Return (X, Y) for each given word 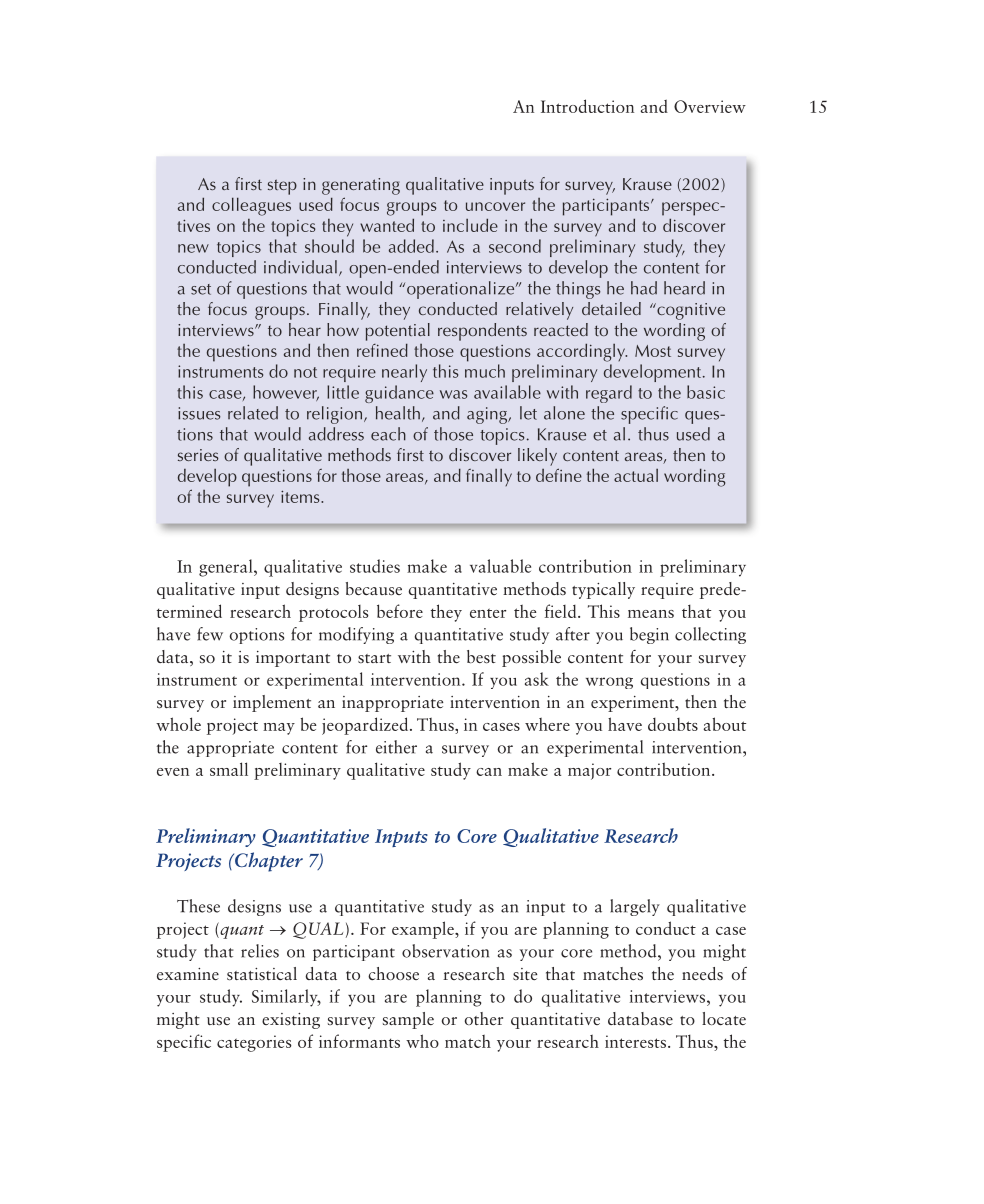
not (305, 372)
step (282, 187)
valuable (500, 566)
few (210, 634)
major (589, 771)
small (229, 769)
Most (653, 351)
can (489, 772)
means (651, 614)
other (484, 1018)
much (485, 371)
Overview (710, 106)
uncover (495, 206)
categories (254, 1043)
